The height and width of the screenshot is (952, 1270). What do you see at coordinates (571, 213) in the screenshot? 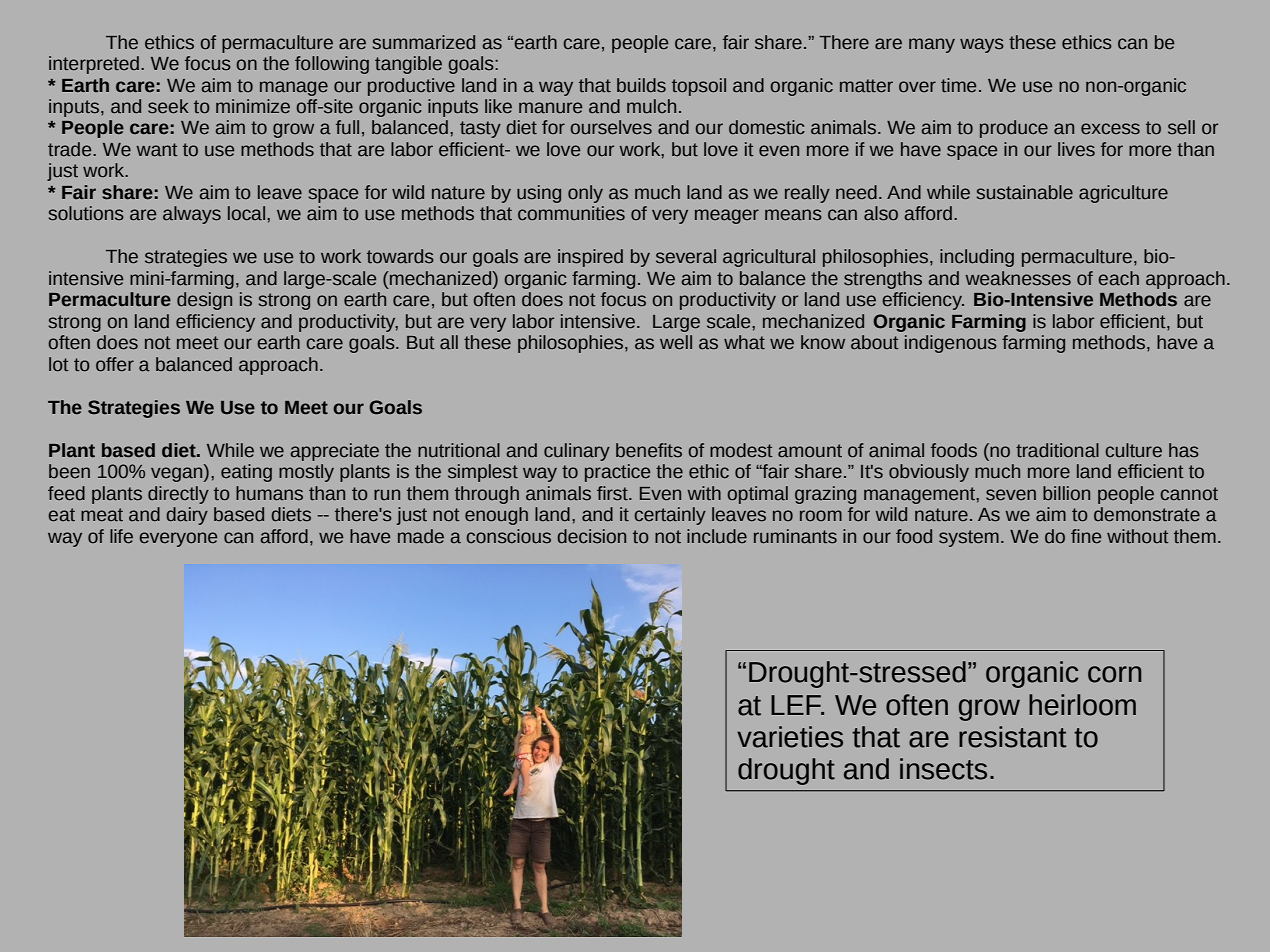
I see `communities` at bounding box center [571, 213].
